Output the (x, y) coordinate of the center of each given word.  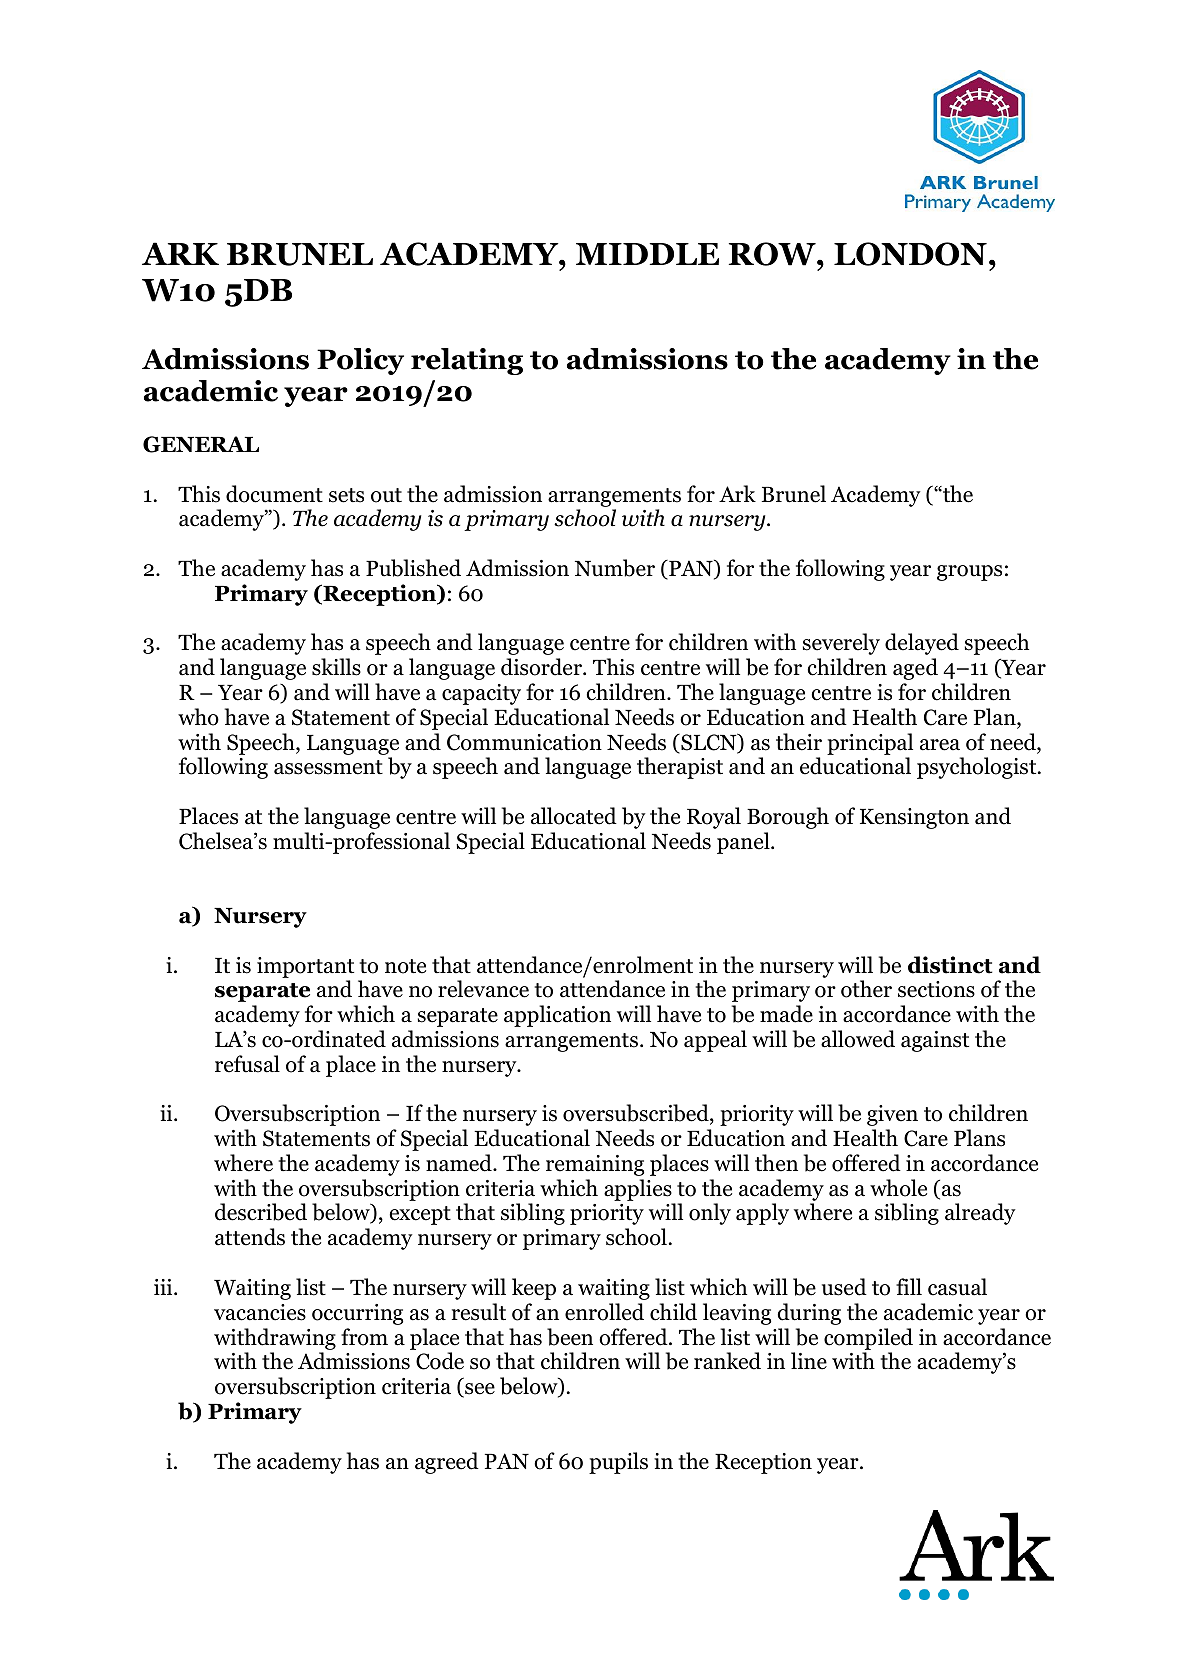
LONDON (910, 254)
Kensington (914, 818)
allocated (574, 816)
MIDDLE (647, 254)
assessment (328, 767)
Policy (360, 361)
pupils (618, 1463)
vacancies (260, 1312)
